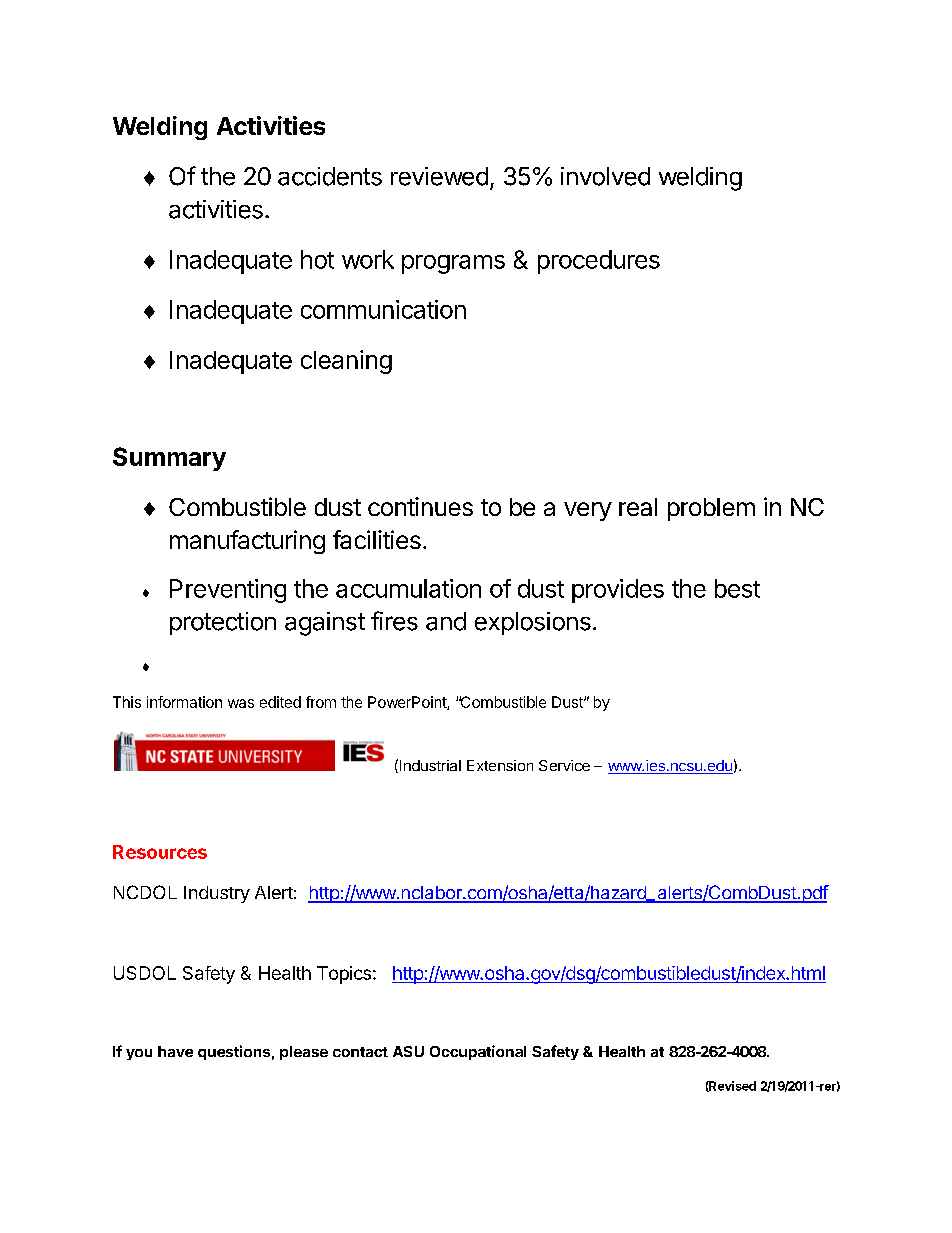  Describe the element at coordinates (330, 176) in the document. I see `accidents` at that location.
